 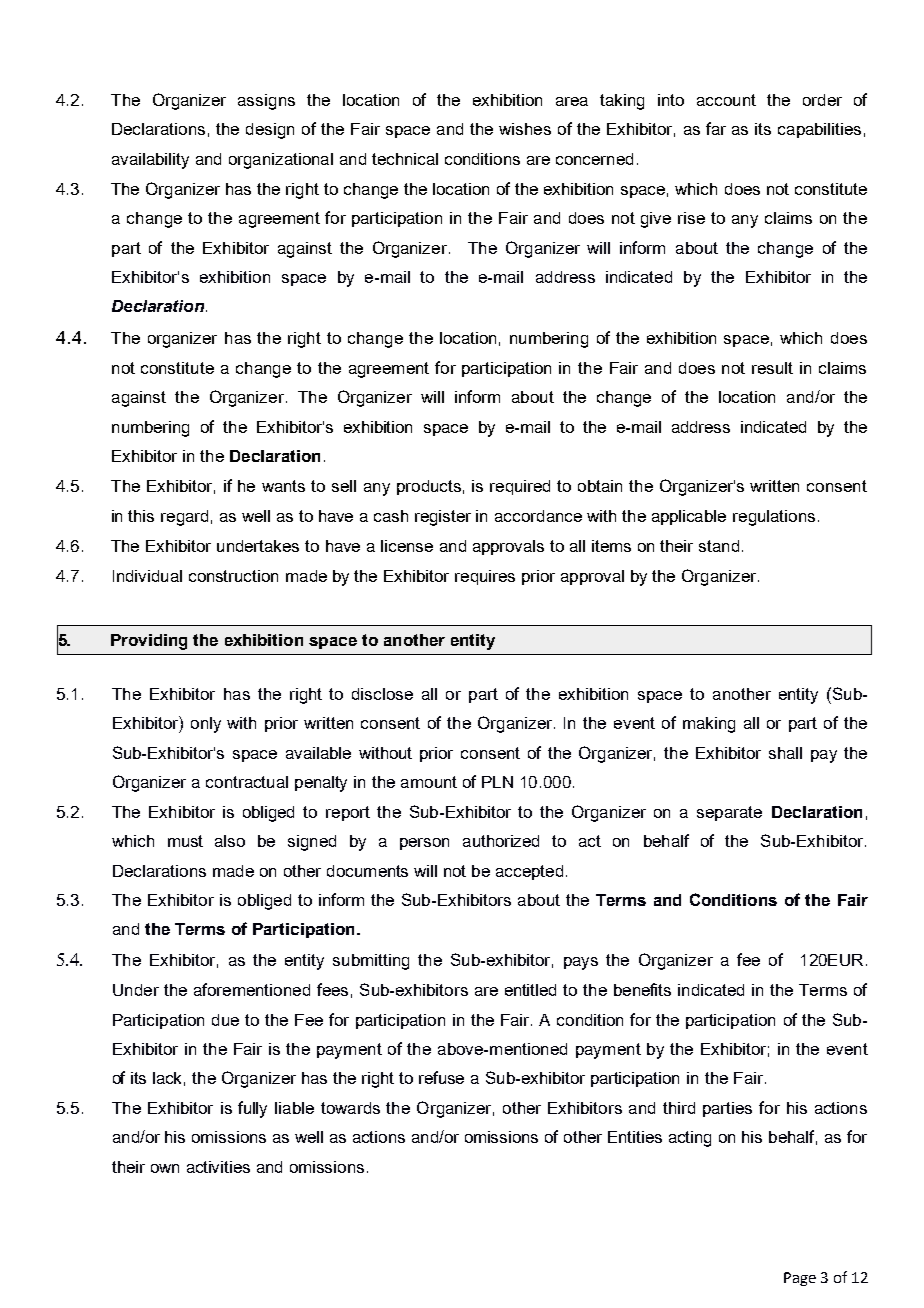 What do you see at coordinates (225, 1020) in the screenshot?
I see `due` at bounding box center [225, 1020].
